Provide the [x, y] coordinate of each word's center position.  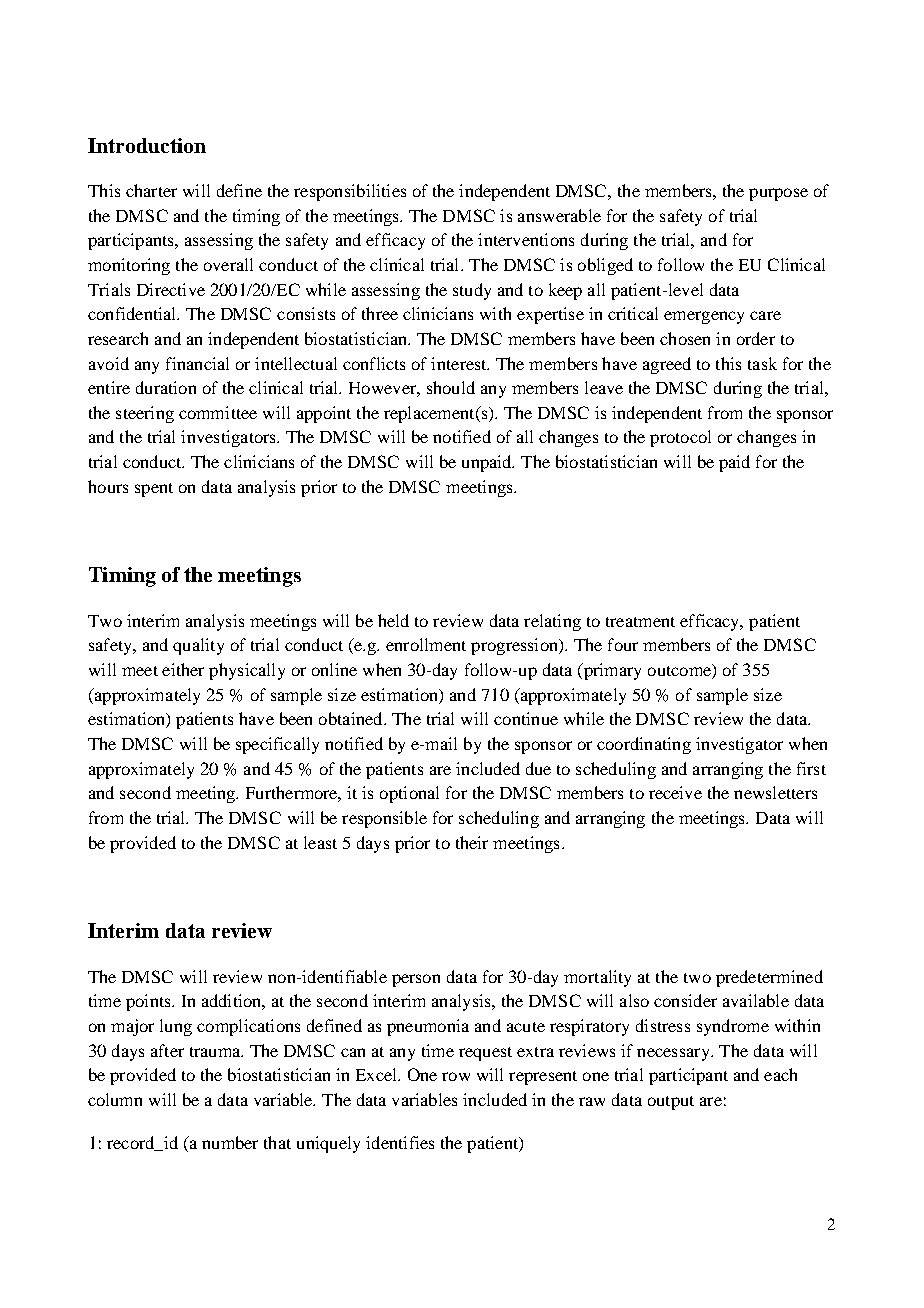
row [456, 1076]
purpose [778, 194]
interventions [526, 239]
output [671, 1103]
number [230, 1142]
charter [151, 190]
